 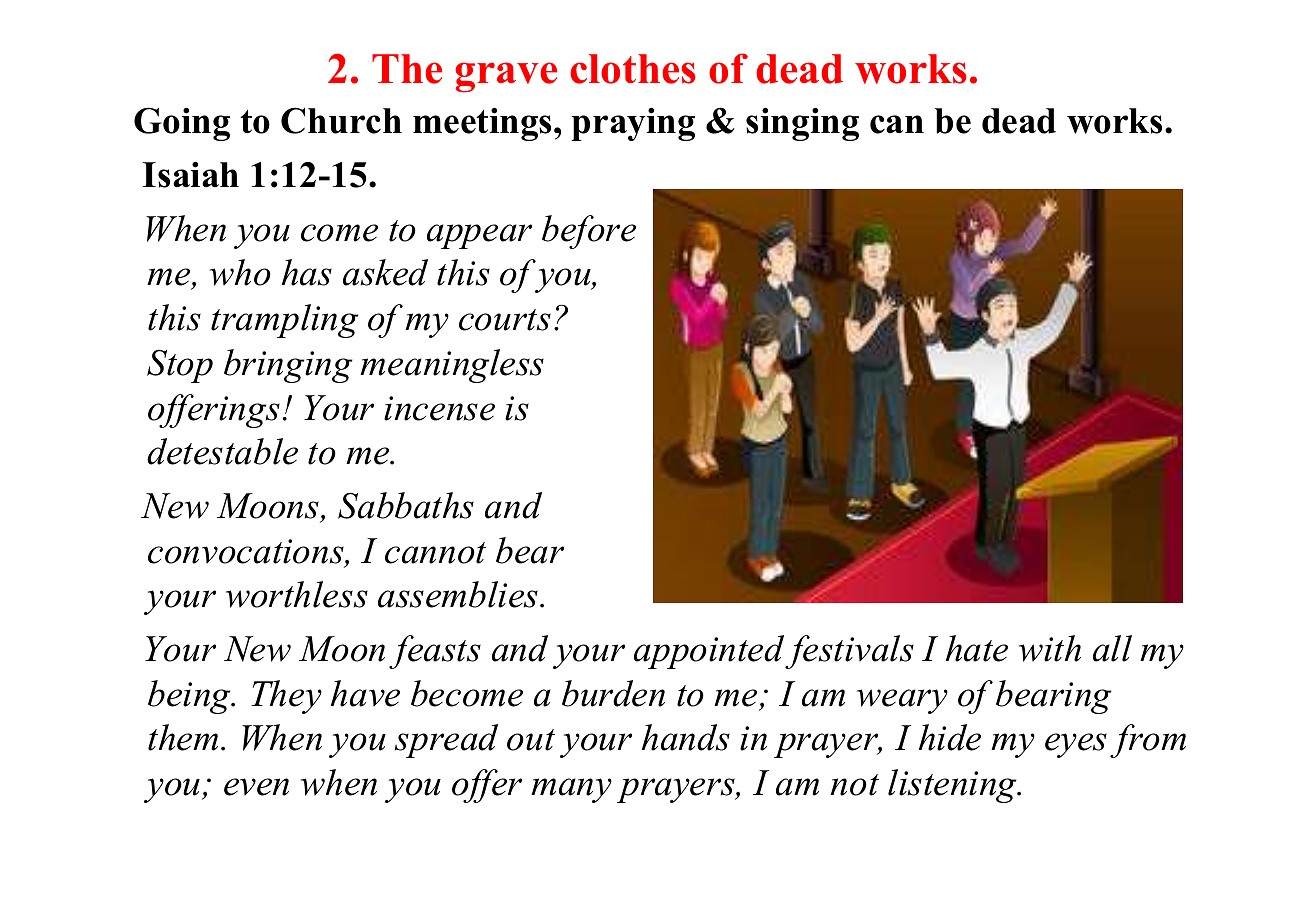 I want to click on even, so click(x=256, y=787).
